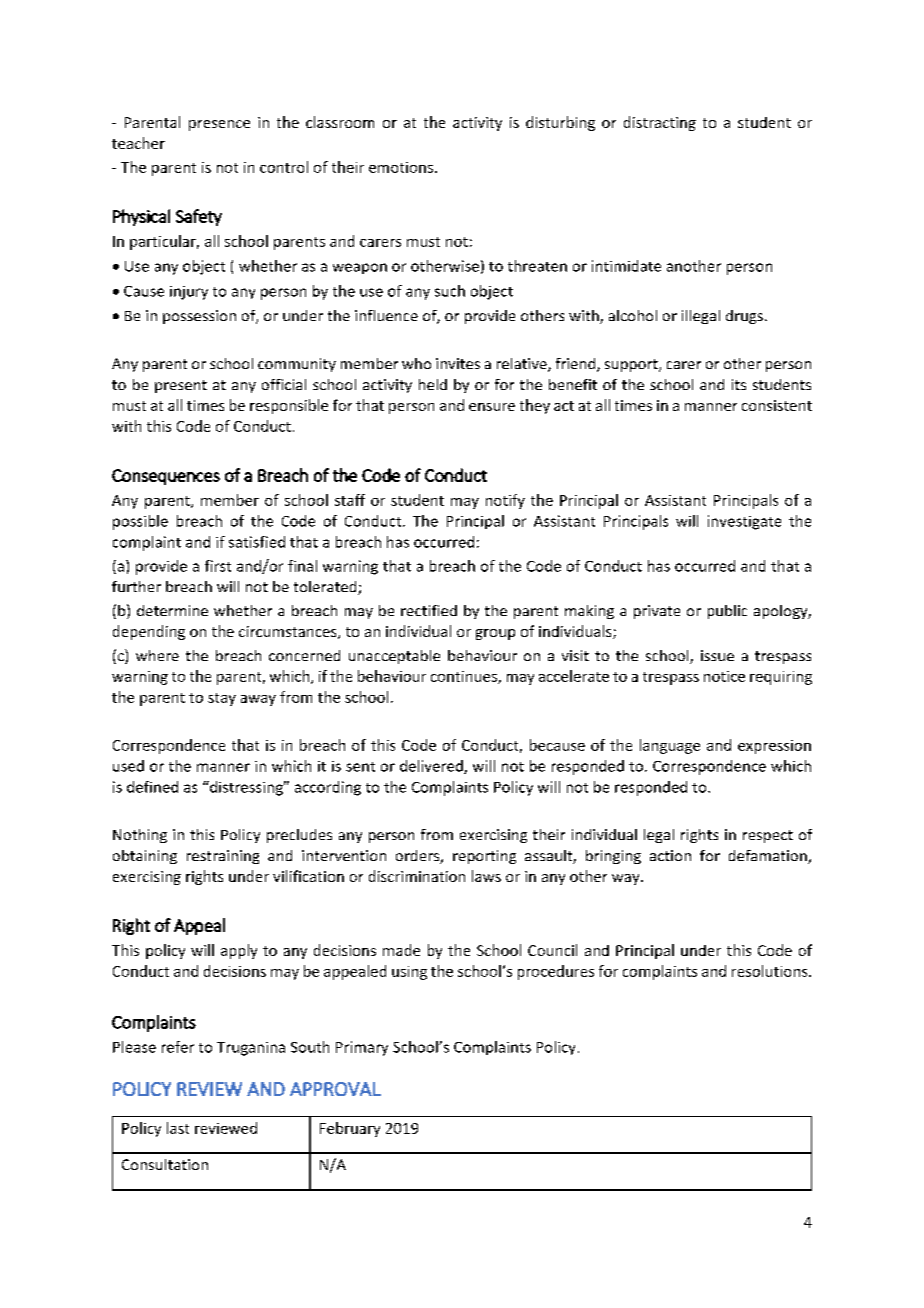 This screenshot has height=1308, width=924. What do you see at coordinates (178, 1128) in the screenshot?
I see `last` at bounding box center [178, 1128].
